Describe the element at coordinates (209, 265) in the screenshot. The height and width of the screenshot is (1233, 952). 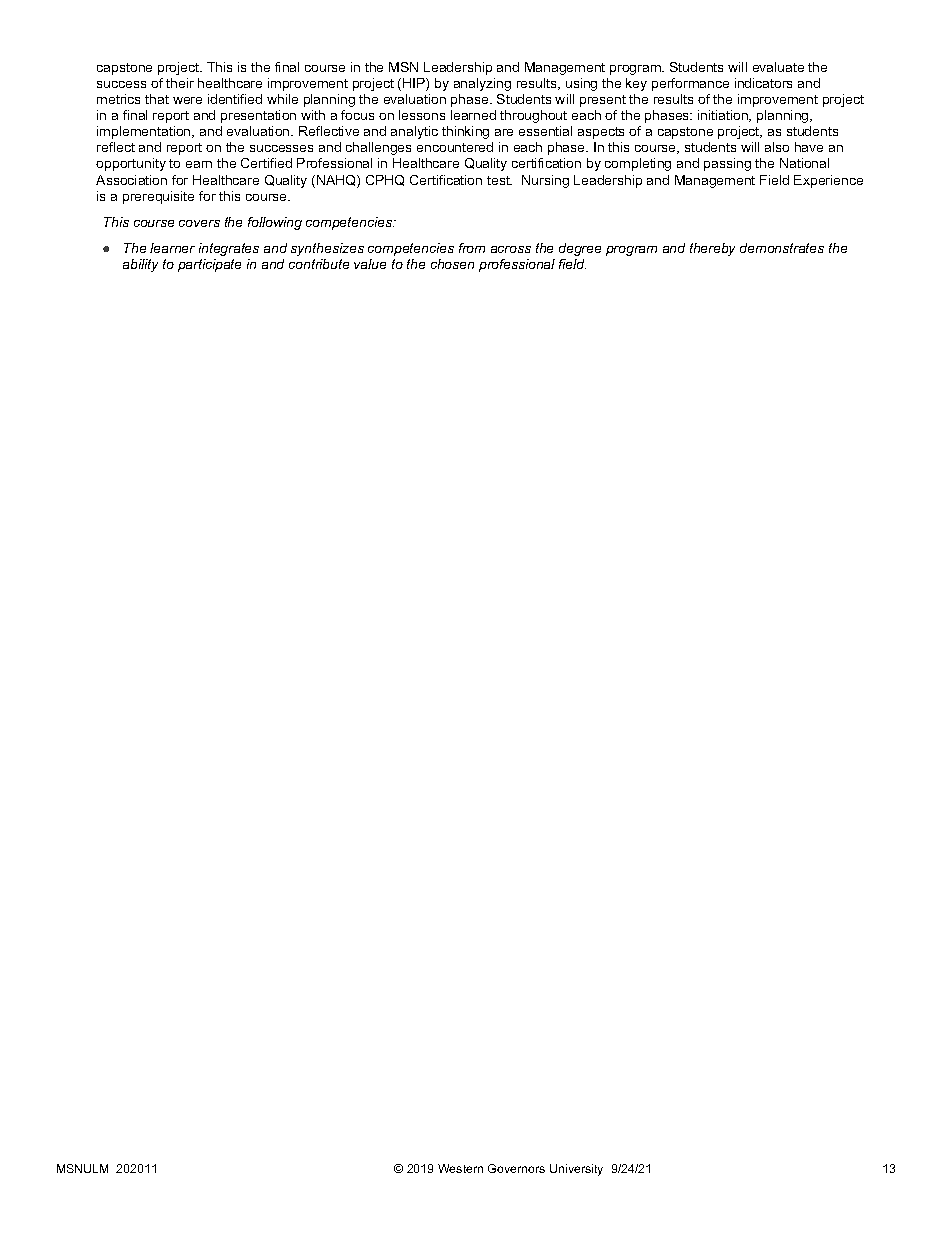
I see `participate` at that location.
